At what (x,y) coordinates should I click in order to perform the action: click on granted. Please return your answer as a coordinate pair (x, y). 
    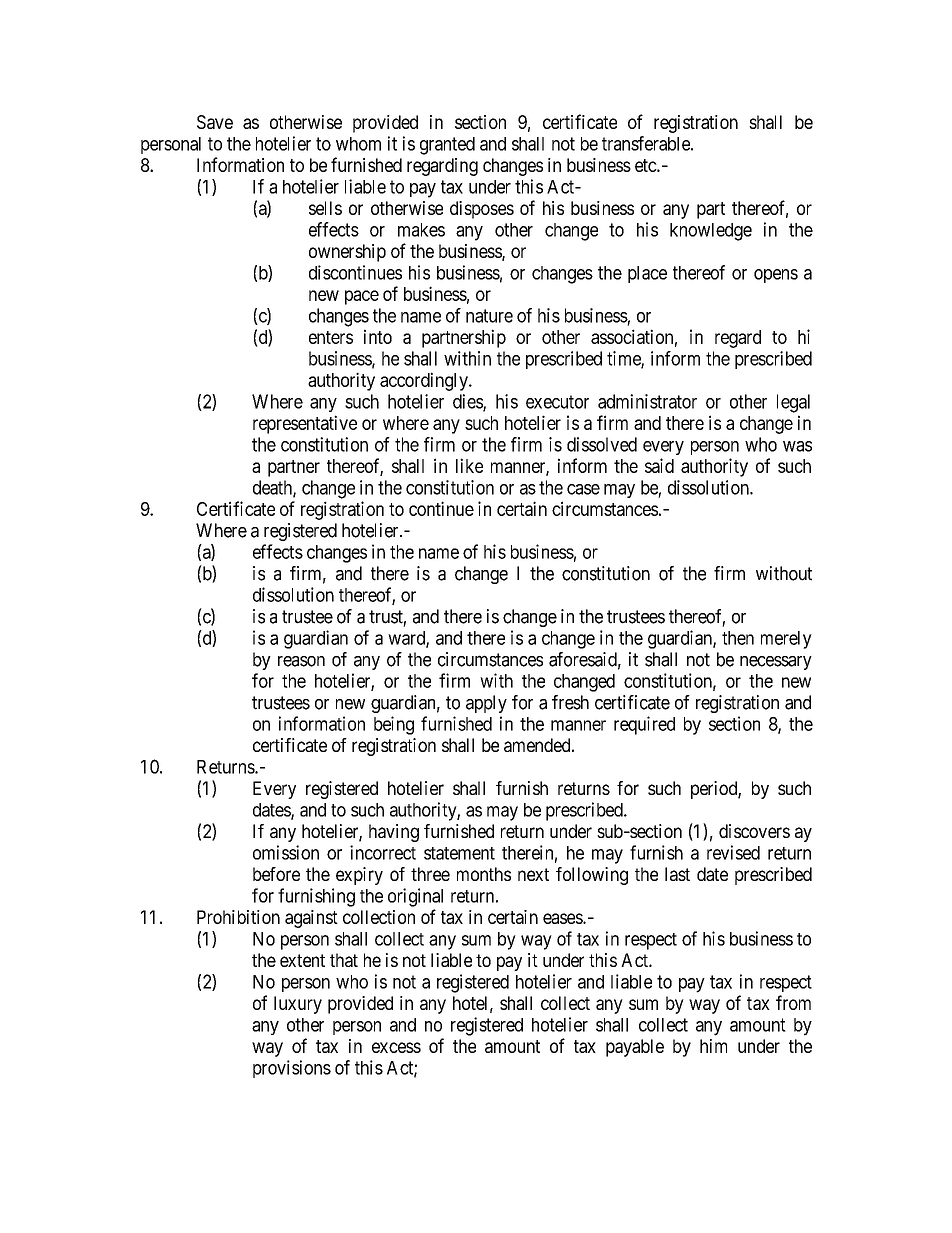
    Looking at the image, I should click on (447, 146).
